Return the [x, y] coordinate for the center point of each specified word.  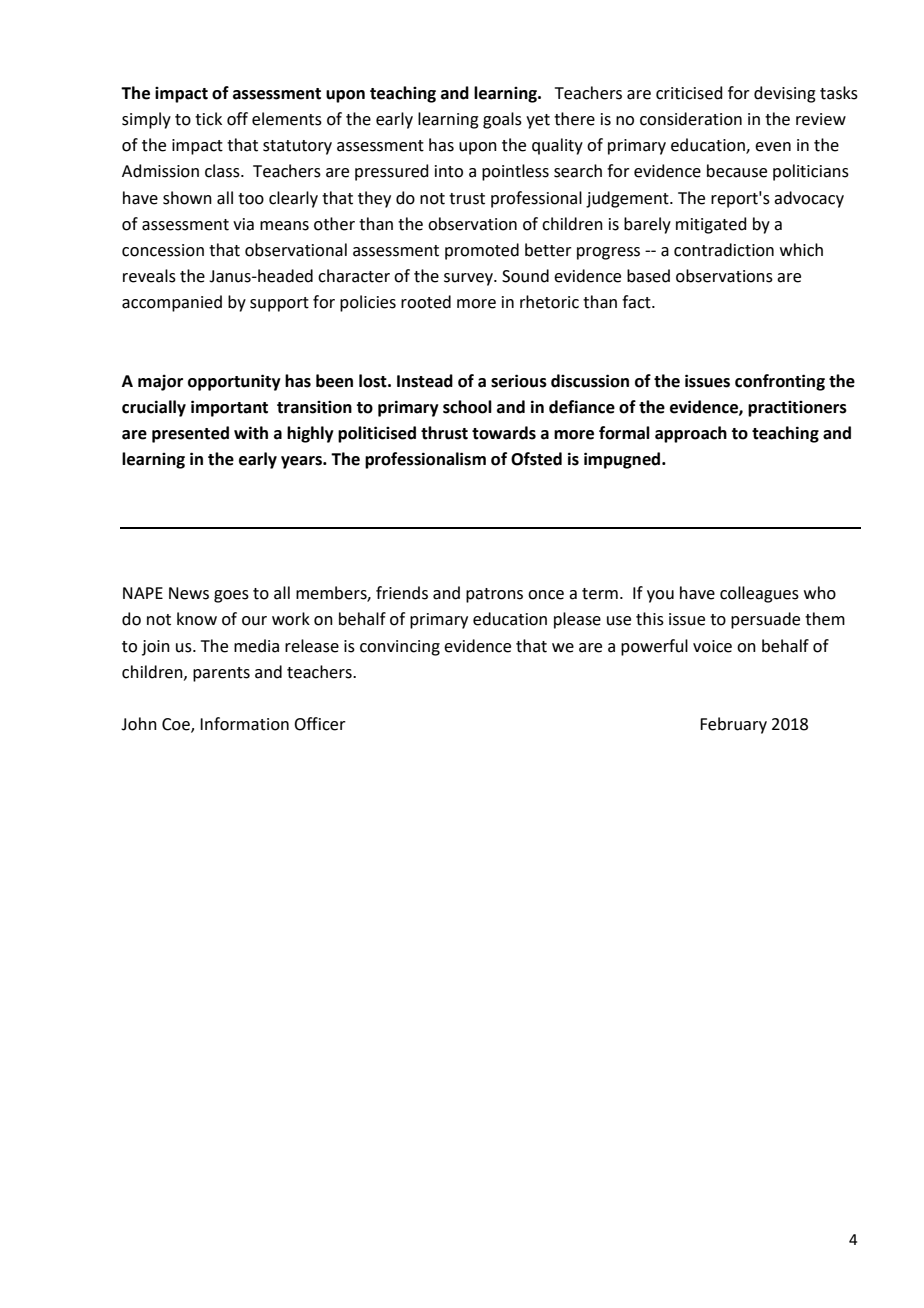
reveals [149, 276]
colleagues [759, 594]
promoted [482, 251]
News [189, 593]
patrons [494, 595]
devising [785, 94]
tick [208, 119]
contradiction [724, 250]
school [467, 407]
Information [244, 724]
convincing [400, 648]
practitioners [797, 409]
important [229, 408]
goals [502, 120]
